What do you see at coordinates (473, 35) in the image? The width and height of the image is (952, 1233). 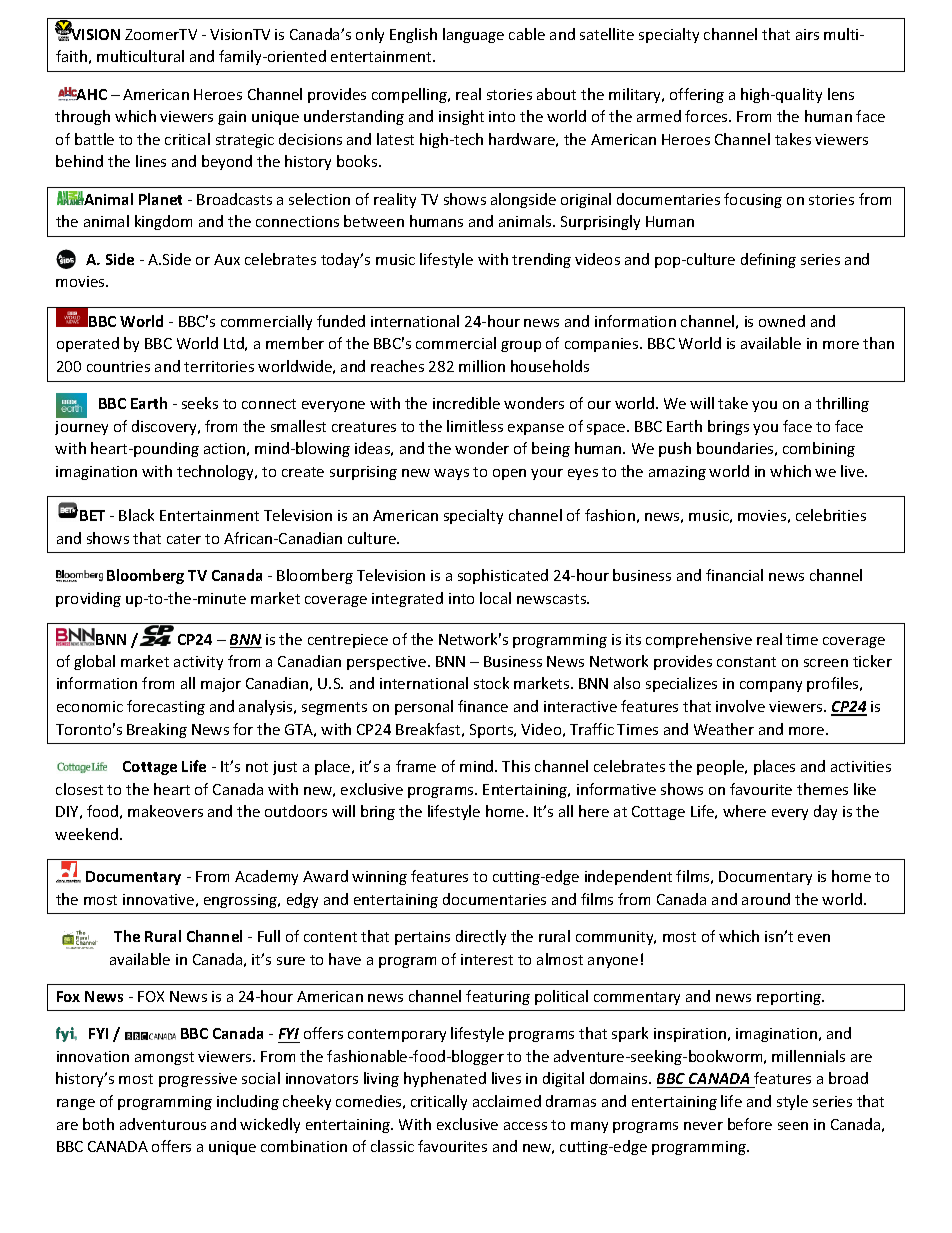 I see `language` at bounding box center [473, 35].
